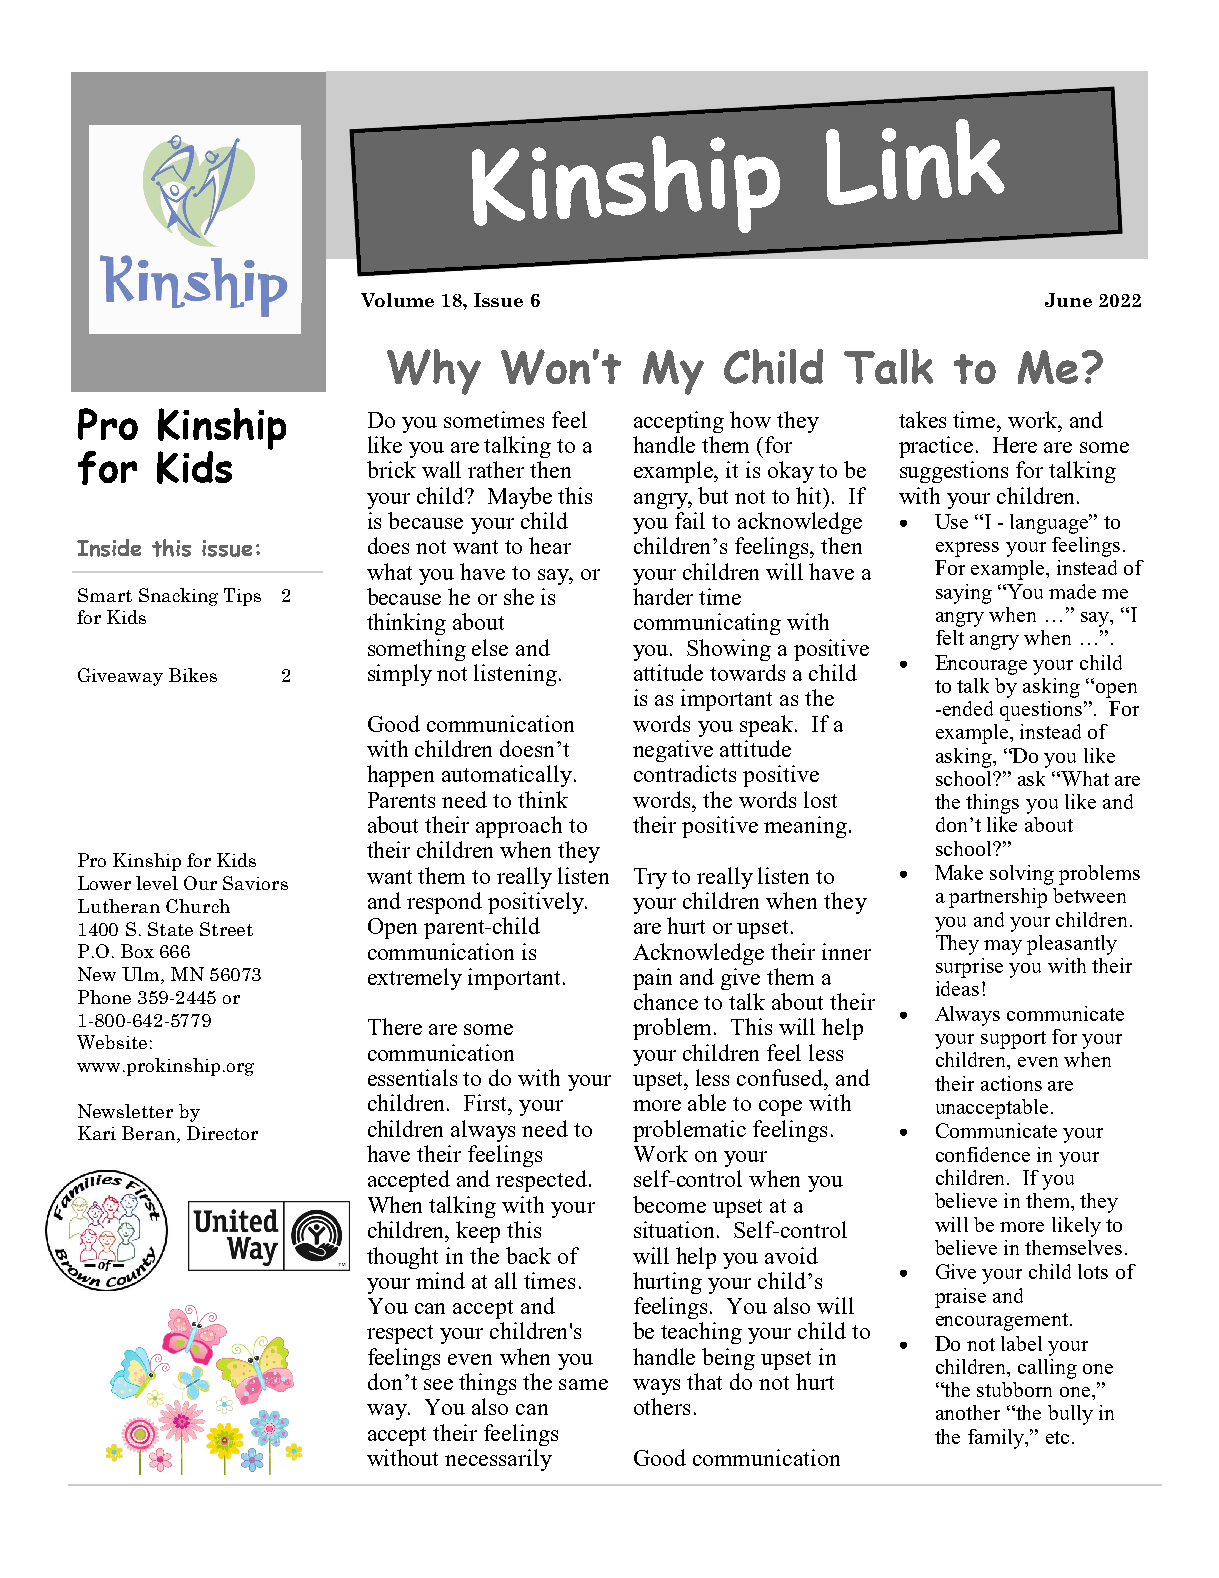 Image resolution: width=1219 pixels, height=1578 pixels. I want to click on June, so click(1068, 300).
